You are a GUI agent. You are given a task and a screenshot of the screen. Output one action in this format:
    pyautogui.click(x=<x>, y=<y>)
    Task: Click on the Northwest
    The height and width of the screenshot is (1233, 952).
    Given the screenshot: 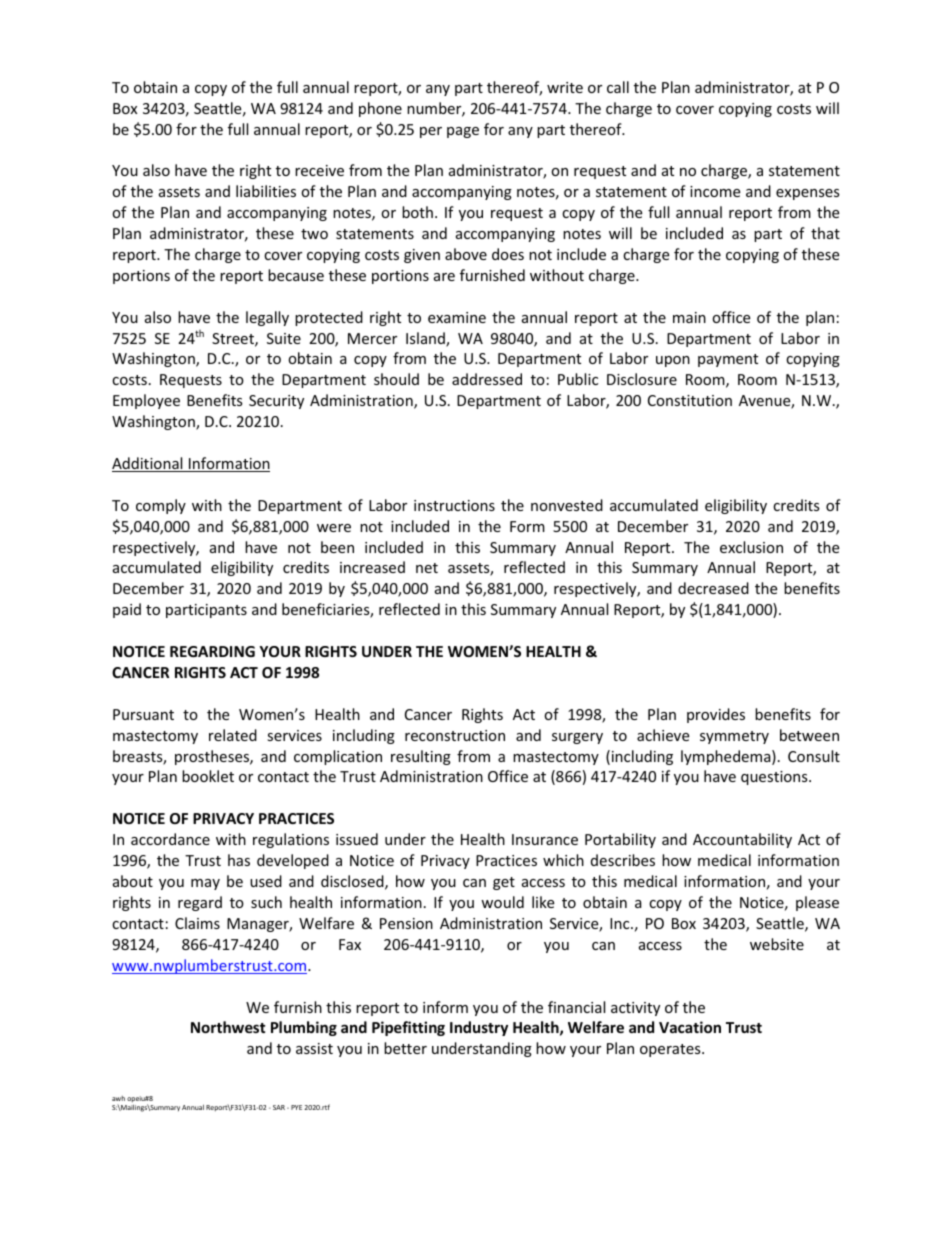 What is the action you would take?
    pyautogui.click(x=228, y=1027)
